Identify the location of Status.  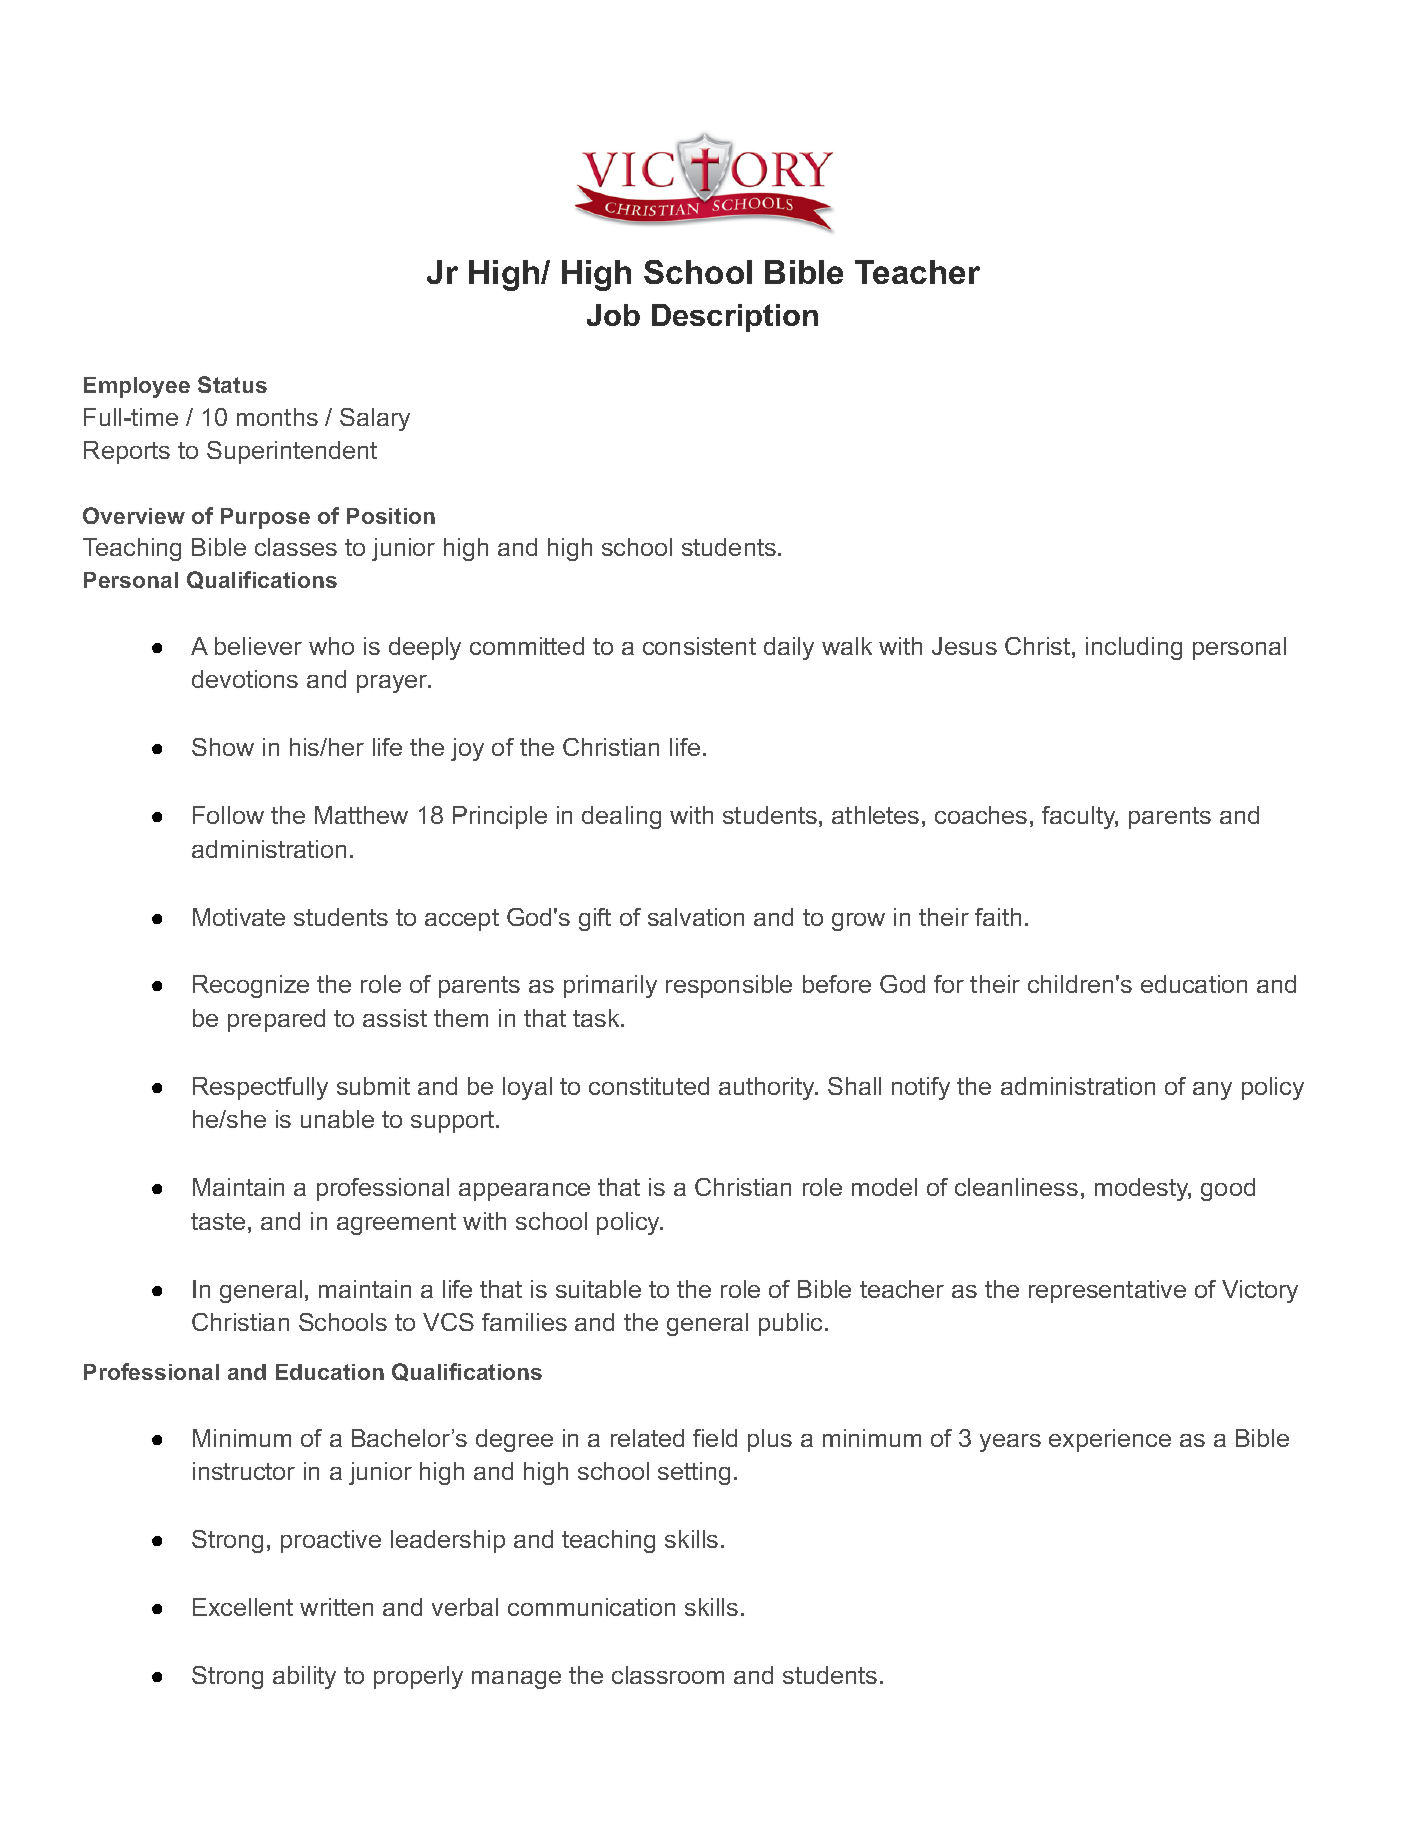
(232, 384).
